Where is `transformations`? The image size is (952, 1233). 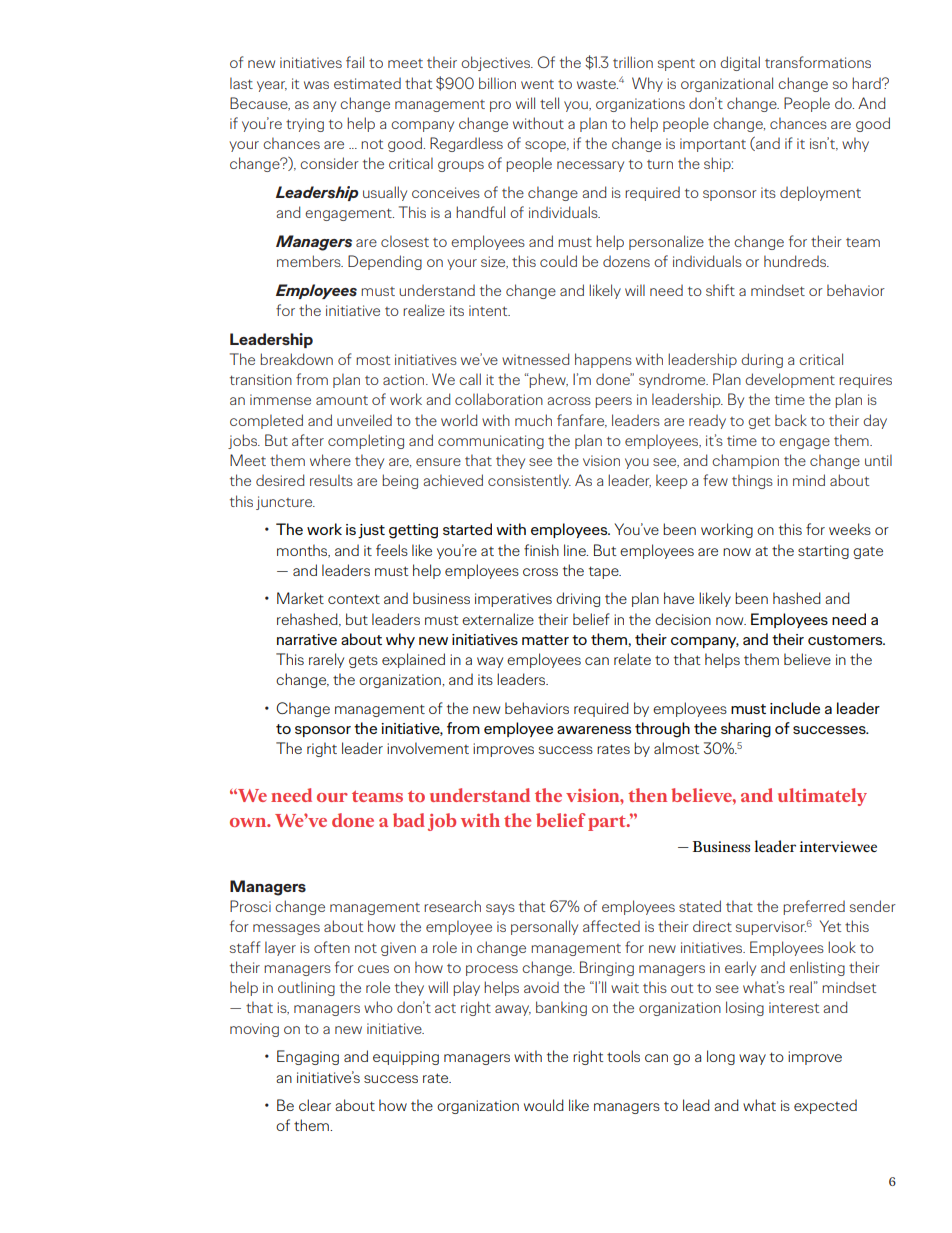 transformations is located at coordinates (818, 62).
